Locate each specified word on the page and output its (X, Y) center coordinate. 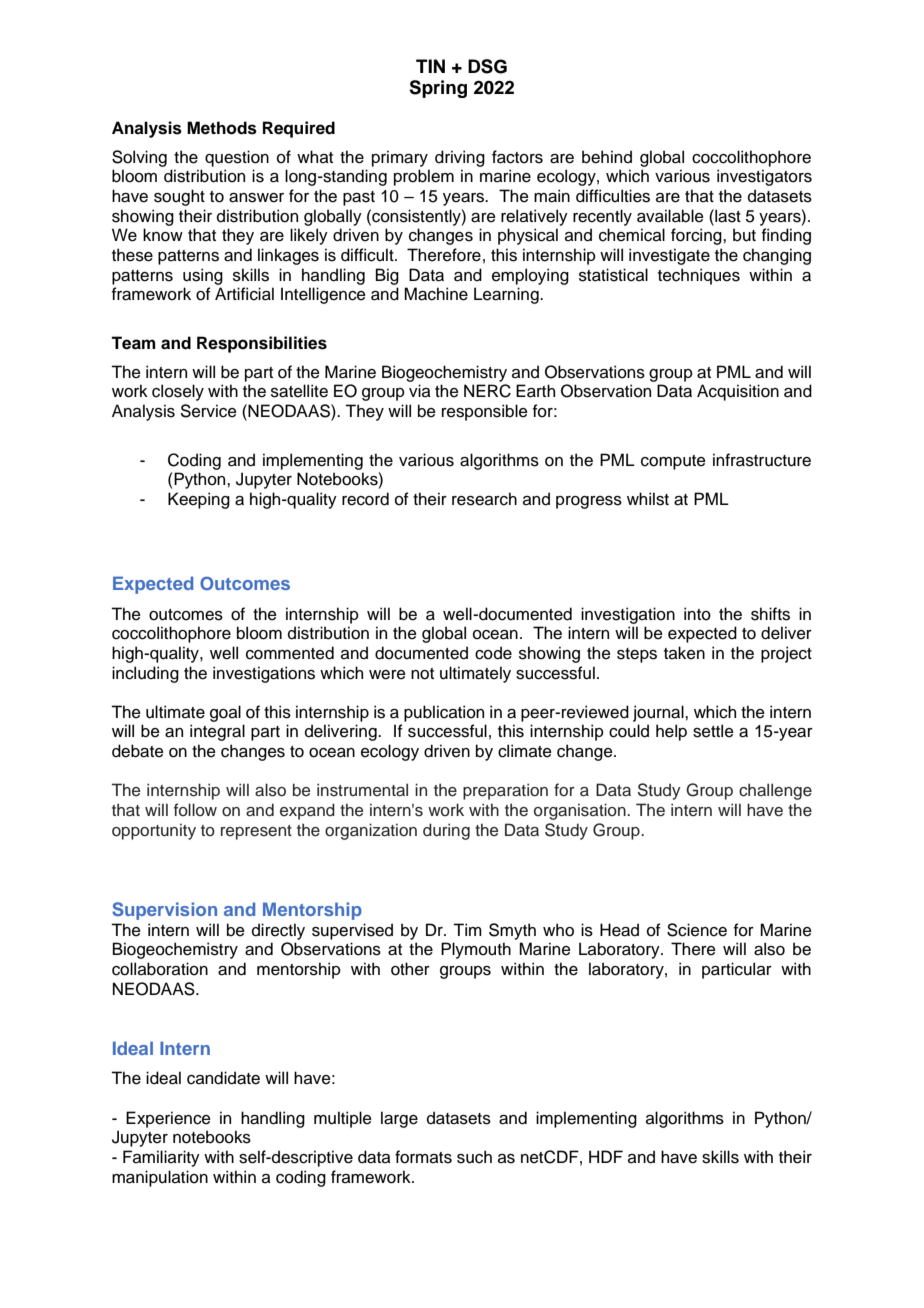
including (145, 674)
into (697, 614)
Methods (222, 128)
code (493, 653)
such (474, 1157)
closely (178, 392)
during (446, 831)
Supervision (164, 911)
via (420, 391)
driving (460, 158)
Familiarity (161, 1158)
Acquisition (738, 392)
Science (697, 930)
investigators (764, 177)
